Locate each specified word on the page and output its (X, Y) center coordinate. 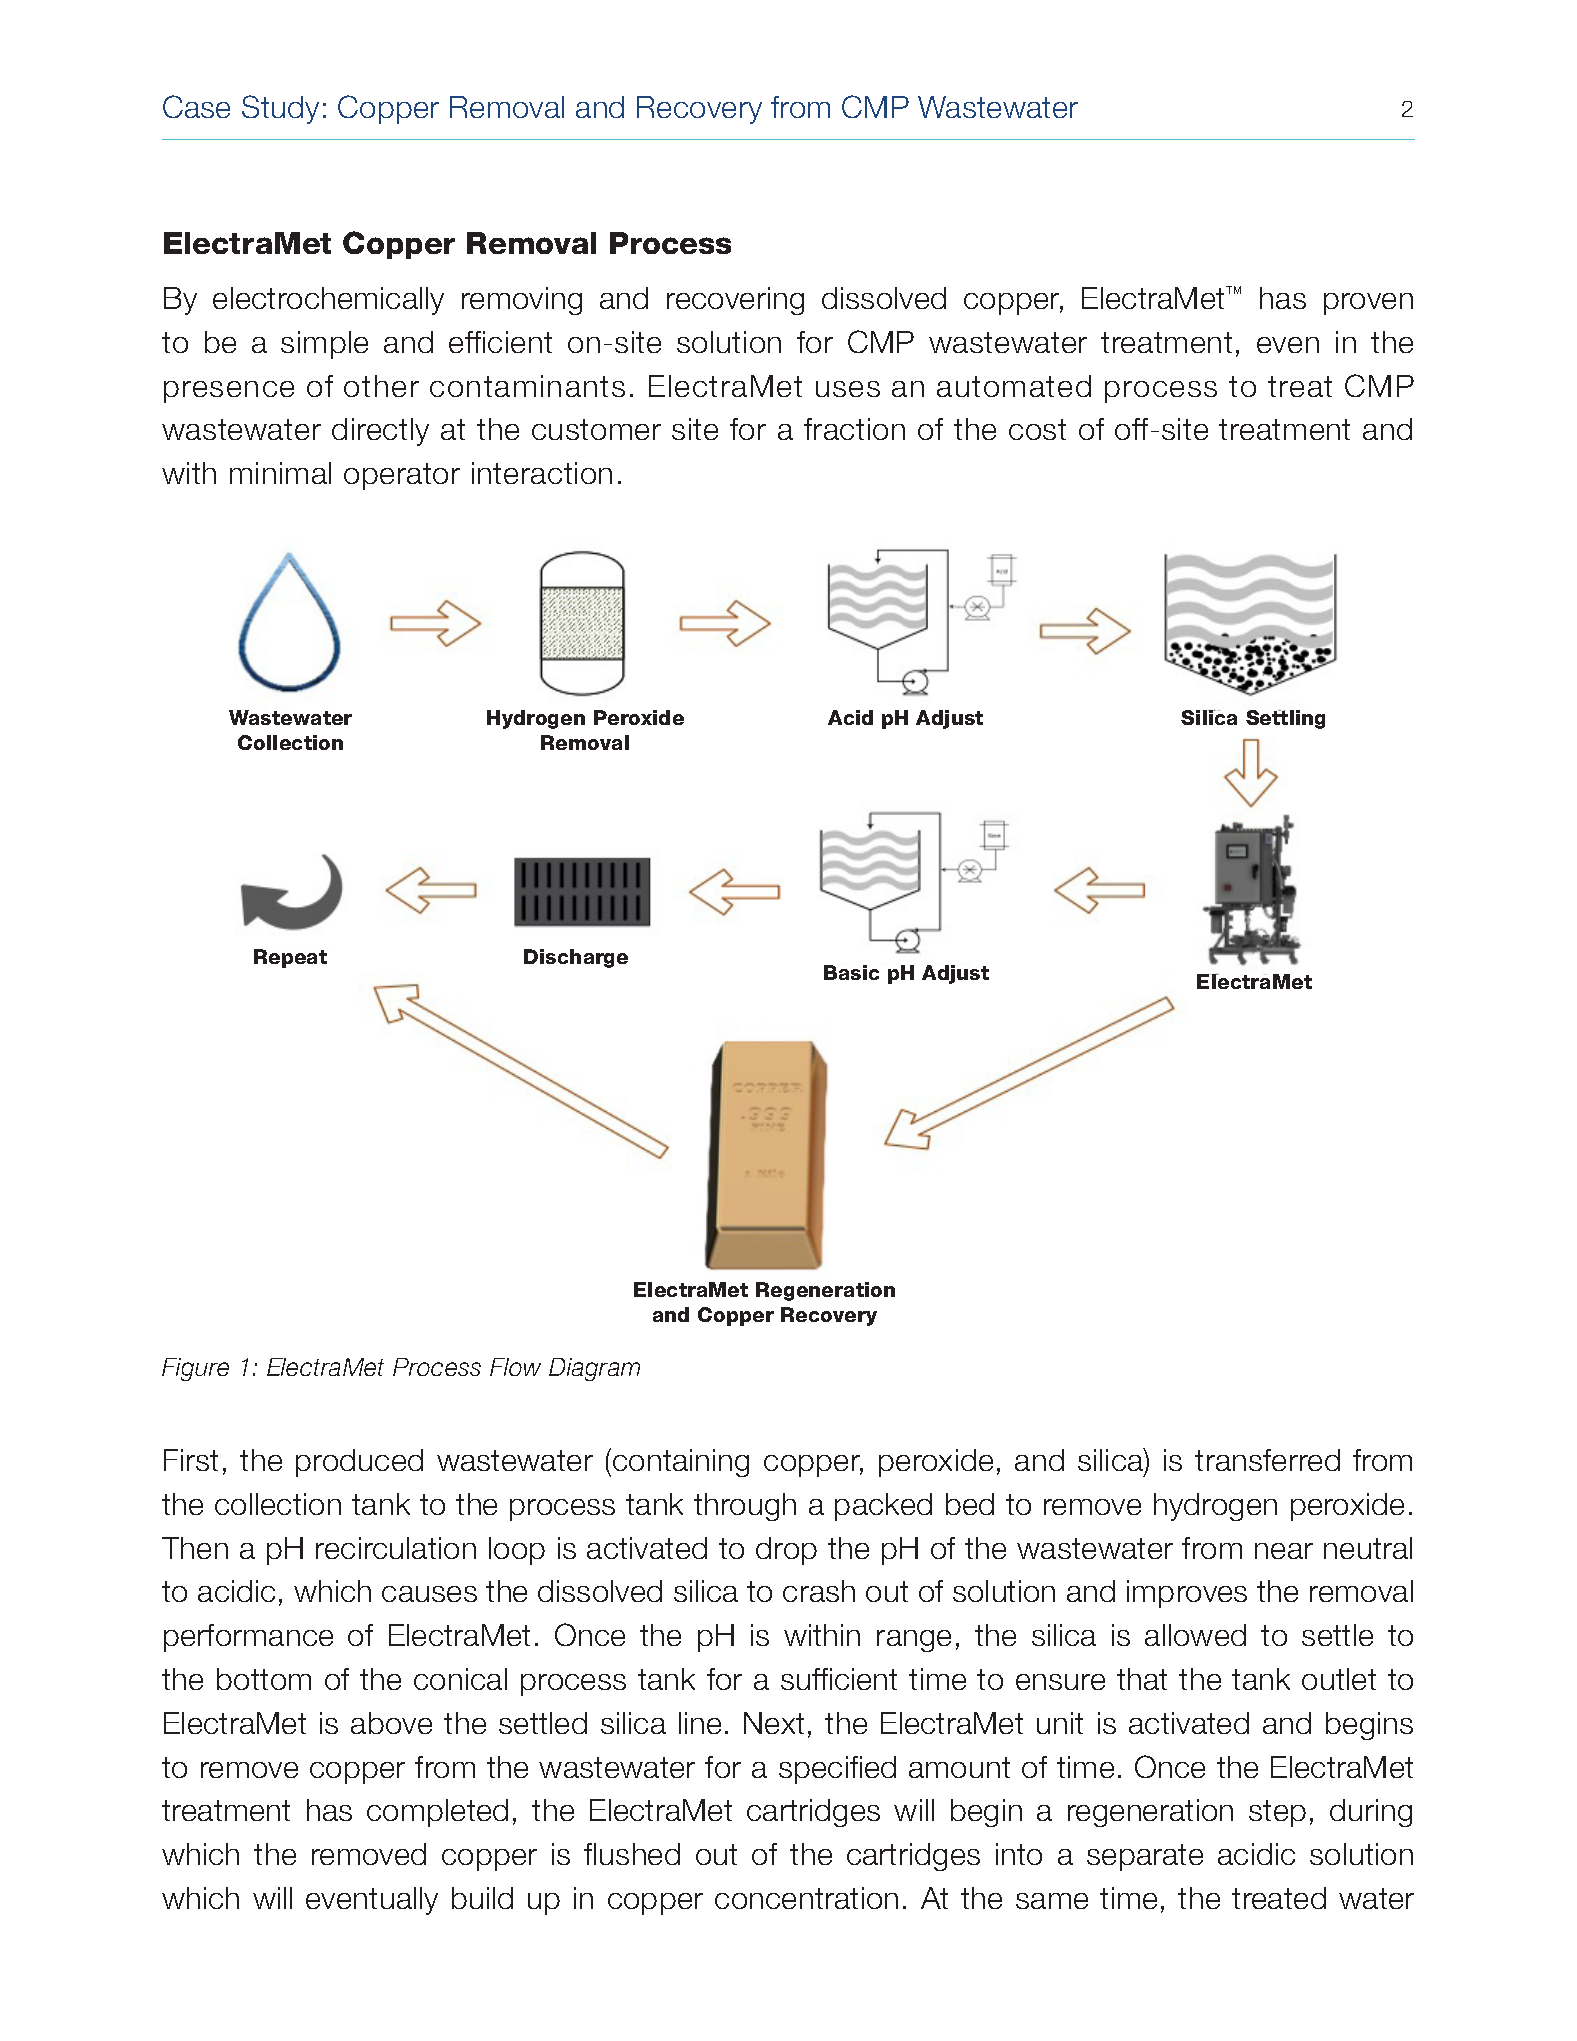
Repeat (290, 958)
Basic (851, 972)
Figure (195, 1369)
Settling (1285, 719)
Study (280, 109)
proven (1368, 304)
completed (437, 1813)
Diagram (594, 1369)
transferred (1267, 1460)
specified (837, 1770)
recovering (735, 301)
